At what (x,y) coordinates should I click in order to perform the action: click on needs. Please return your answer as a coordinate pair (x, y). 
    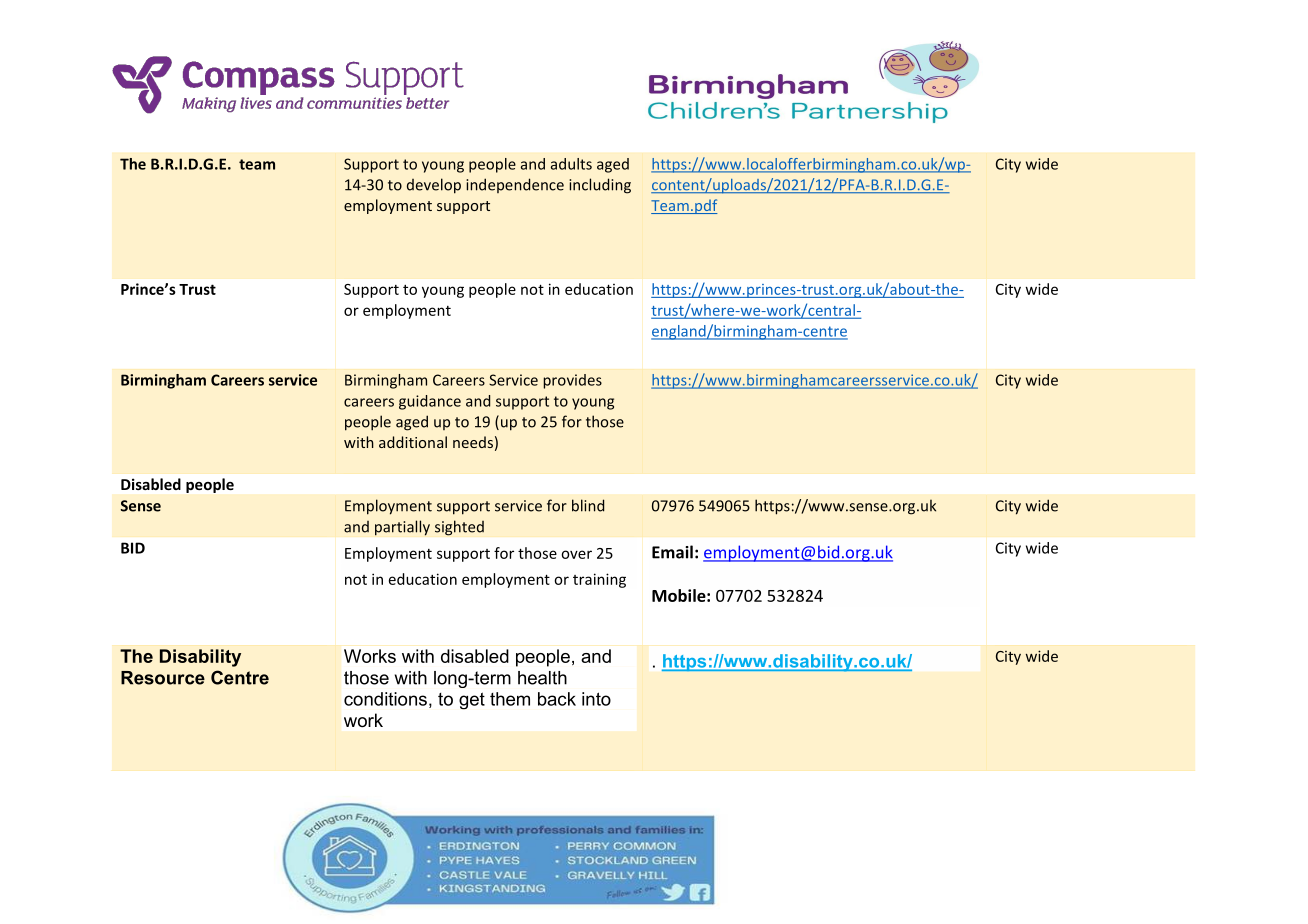
    Looking at the image, I should click on (473, 442).
